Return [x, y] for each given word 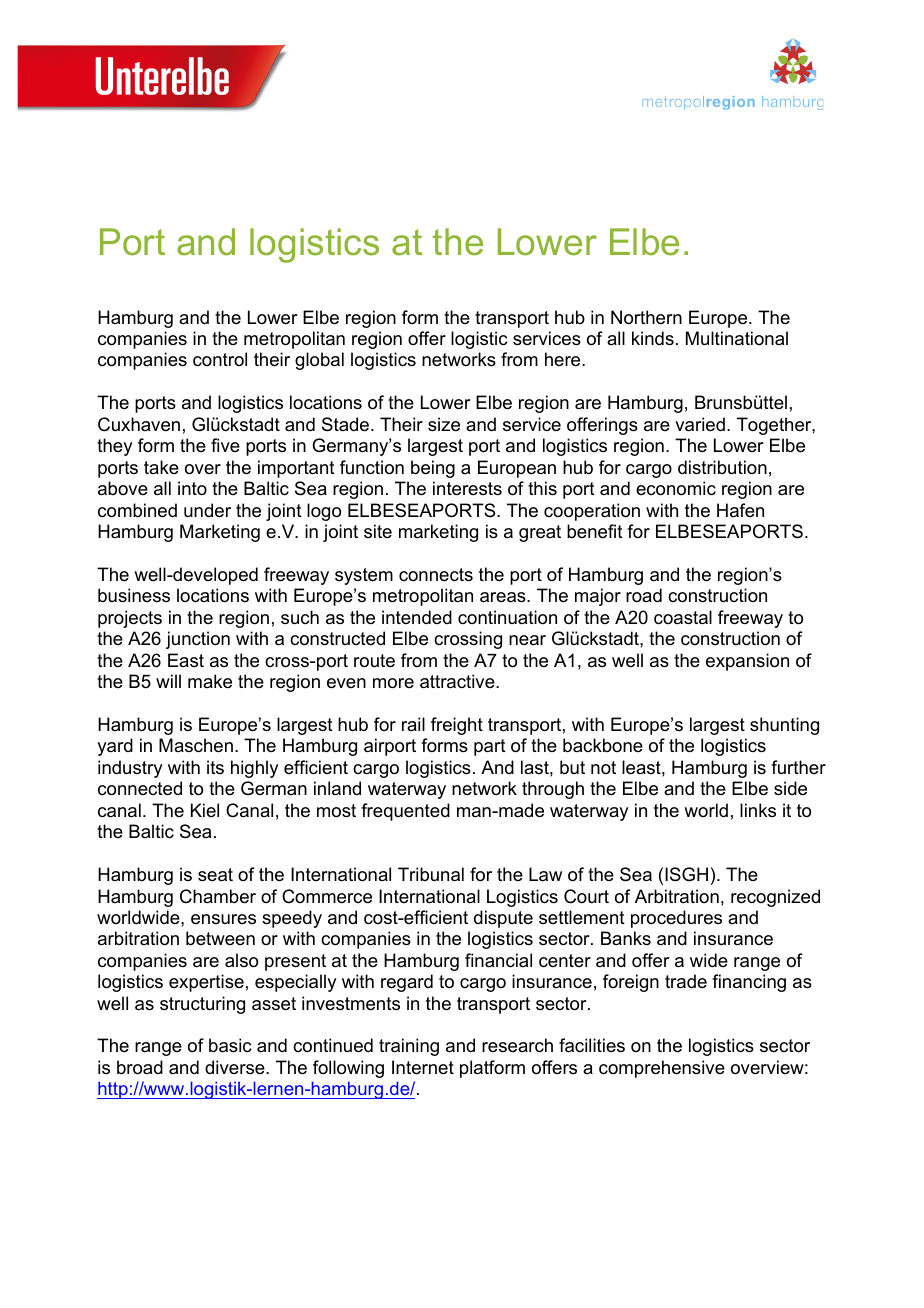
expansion [747, 662]
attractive [458, 681]
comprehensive [662, 1069]
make [210, 681]
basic [230, 1045]
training [409, 1047]
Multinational [737, 338]
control [220, 359]
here [564, 359]
